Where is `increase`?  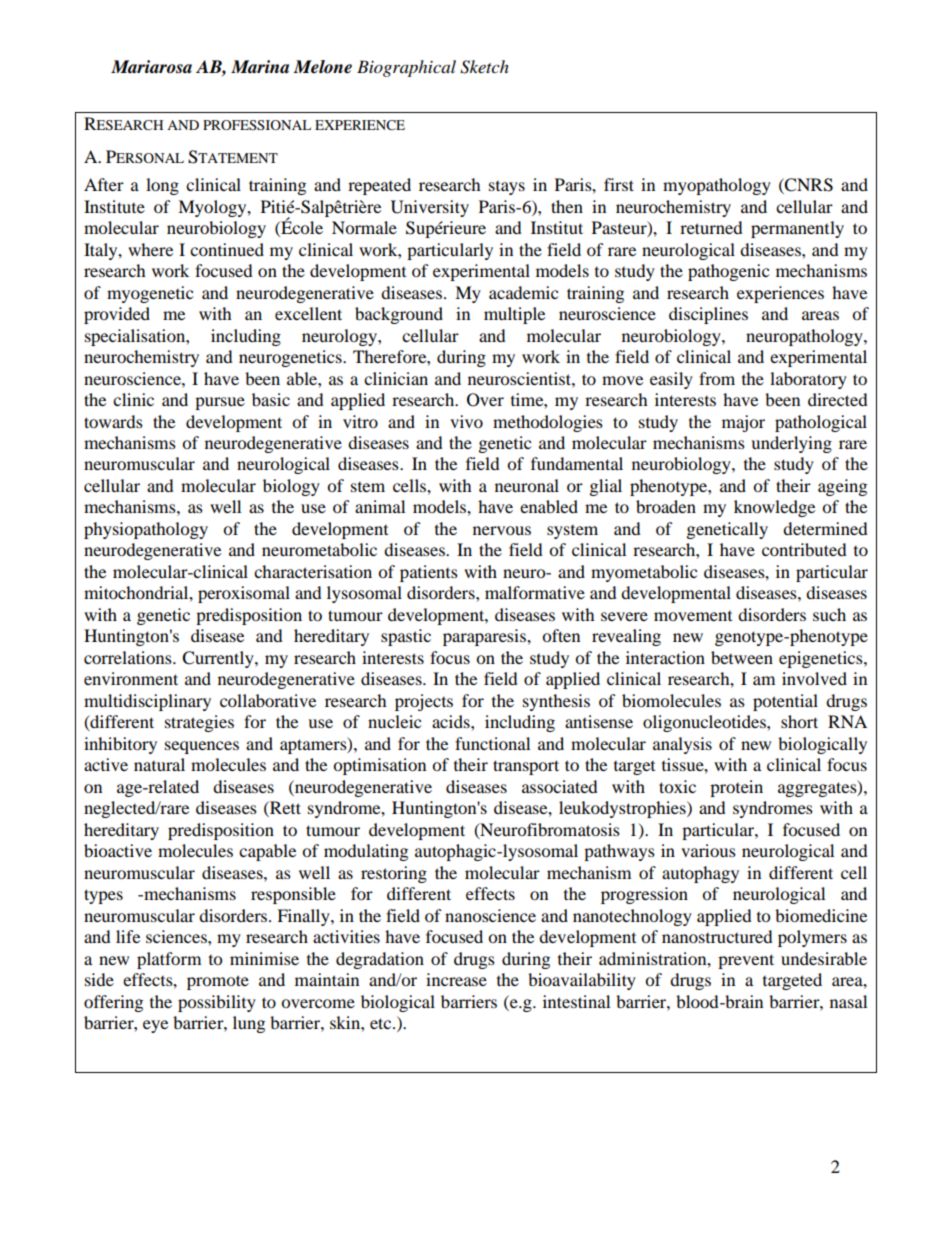 increase is located at coordinates (456, 979).
